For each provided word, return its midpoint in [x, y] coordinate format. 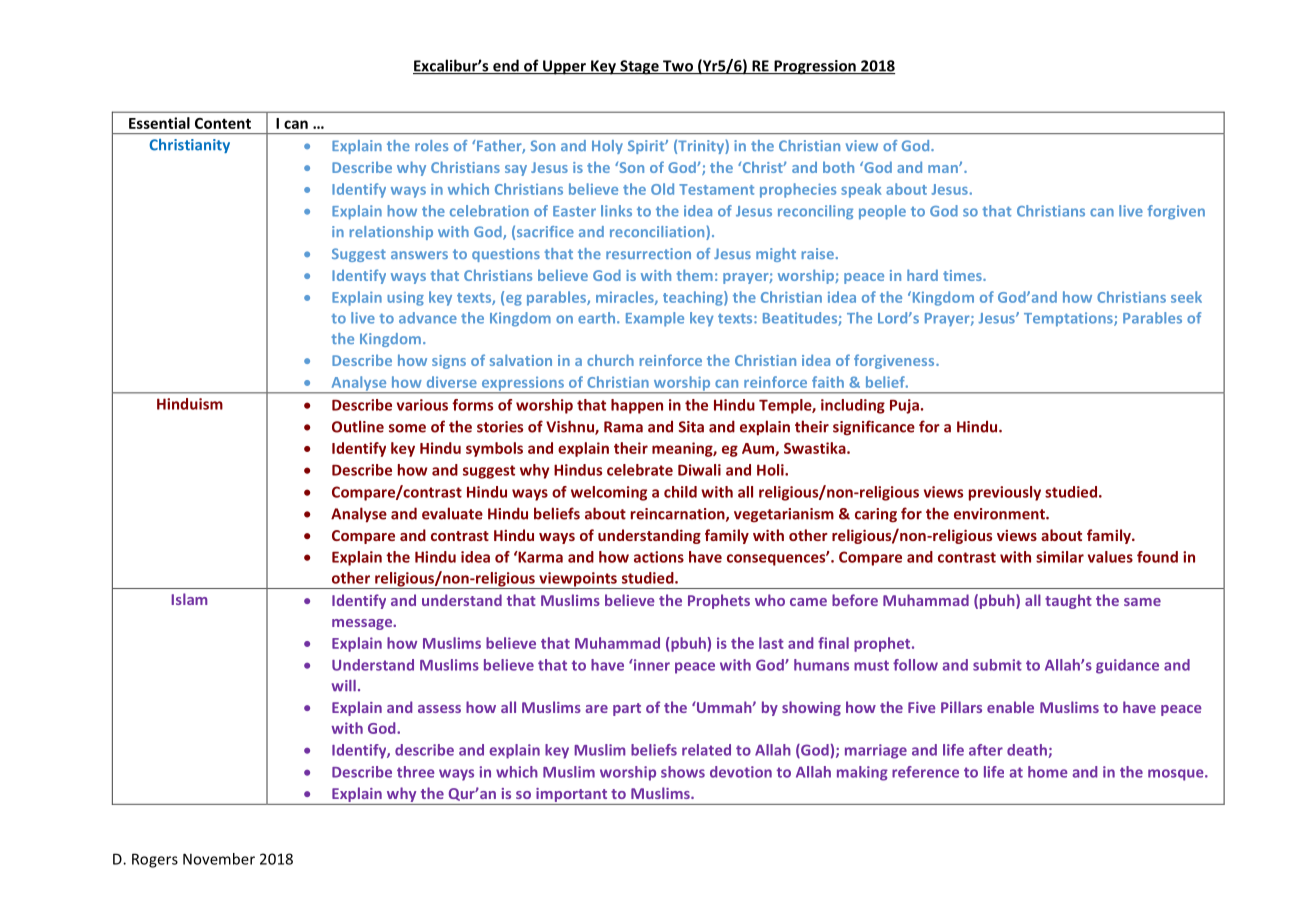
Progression [815, 67]
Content [223, 123]
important [572, 796]
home [1047, 772]
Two [678, 67]
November [219, 859]
